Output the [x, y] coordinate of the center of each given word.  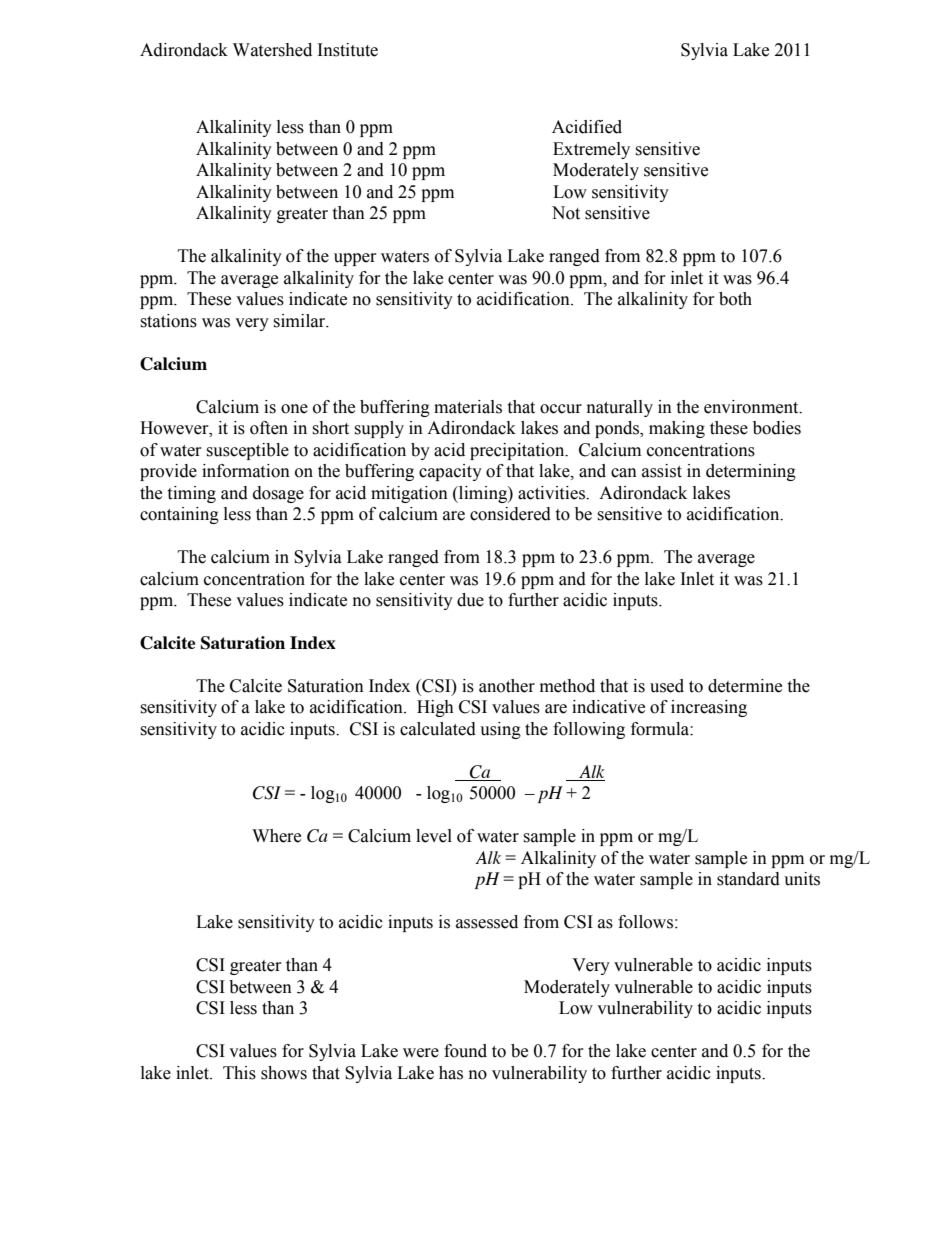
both [735, 299]
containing [179, 515]
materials [468, 407]
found [465, 1051]
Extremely [591, 150]
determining [751, 472]
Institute [348, 50]
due [470, 600]
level [434, 836]
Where [276, 836]
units [802, 879]
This [239, 1073]
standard [748, 879]
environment [752, 407]
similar [300, 321]
